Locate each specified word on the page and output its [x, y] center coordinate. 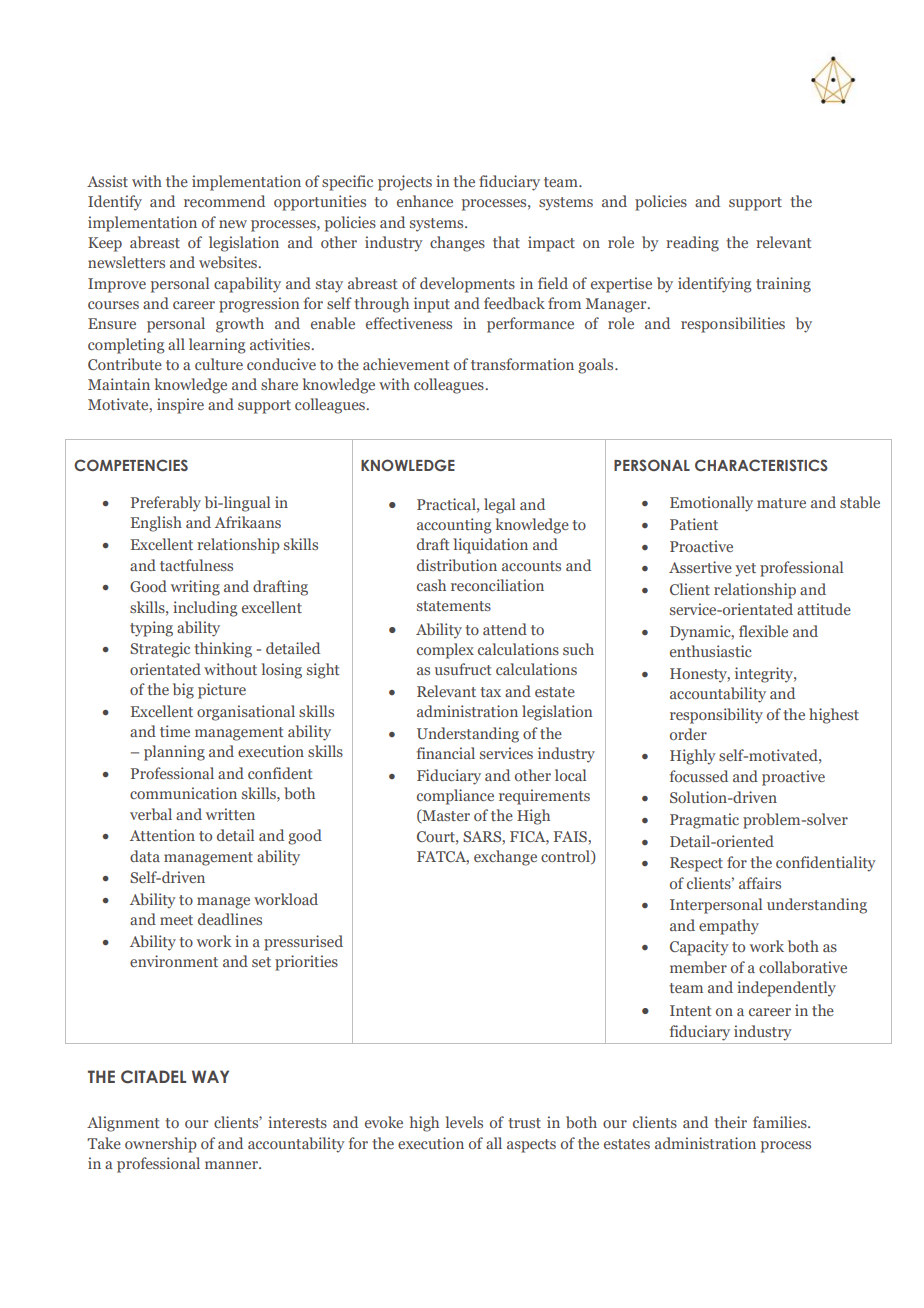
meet [176, 920]
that [506, 242]
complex [445, 651]
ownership [161, 1145]
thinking [223, 650]
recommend [224, 201]
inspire [180, 406]
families [781, 1122]
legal [499, 506]
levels [464, 1122]
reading [692, 244]
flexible [763, 631]
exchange [505, 858]
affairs [760, 883]
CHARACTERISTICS [761, 465]
